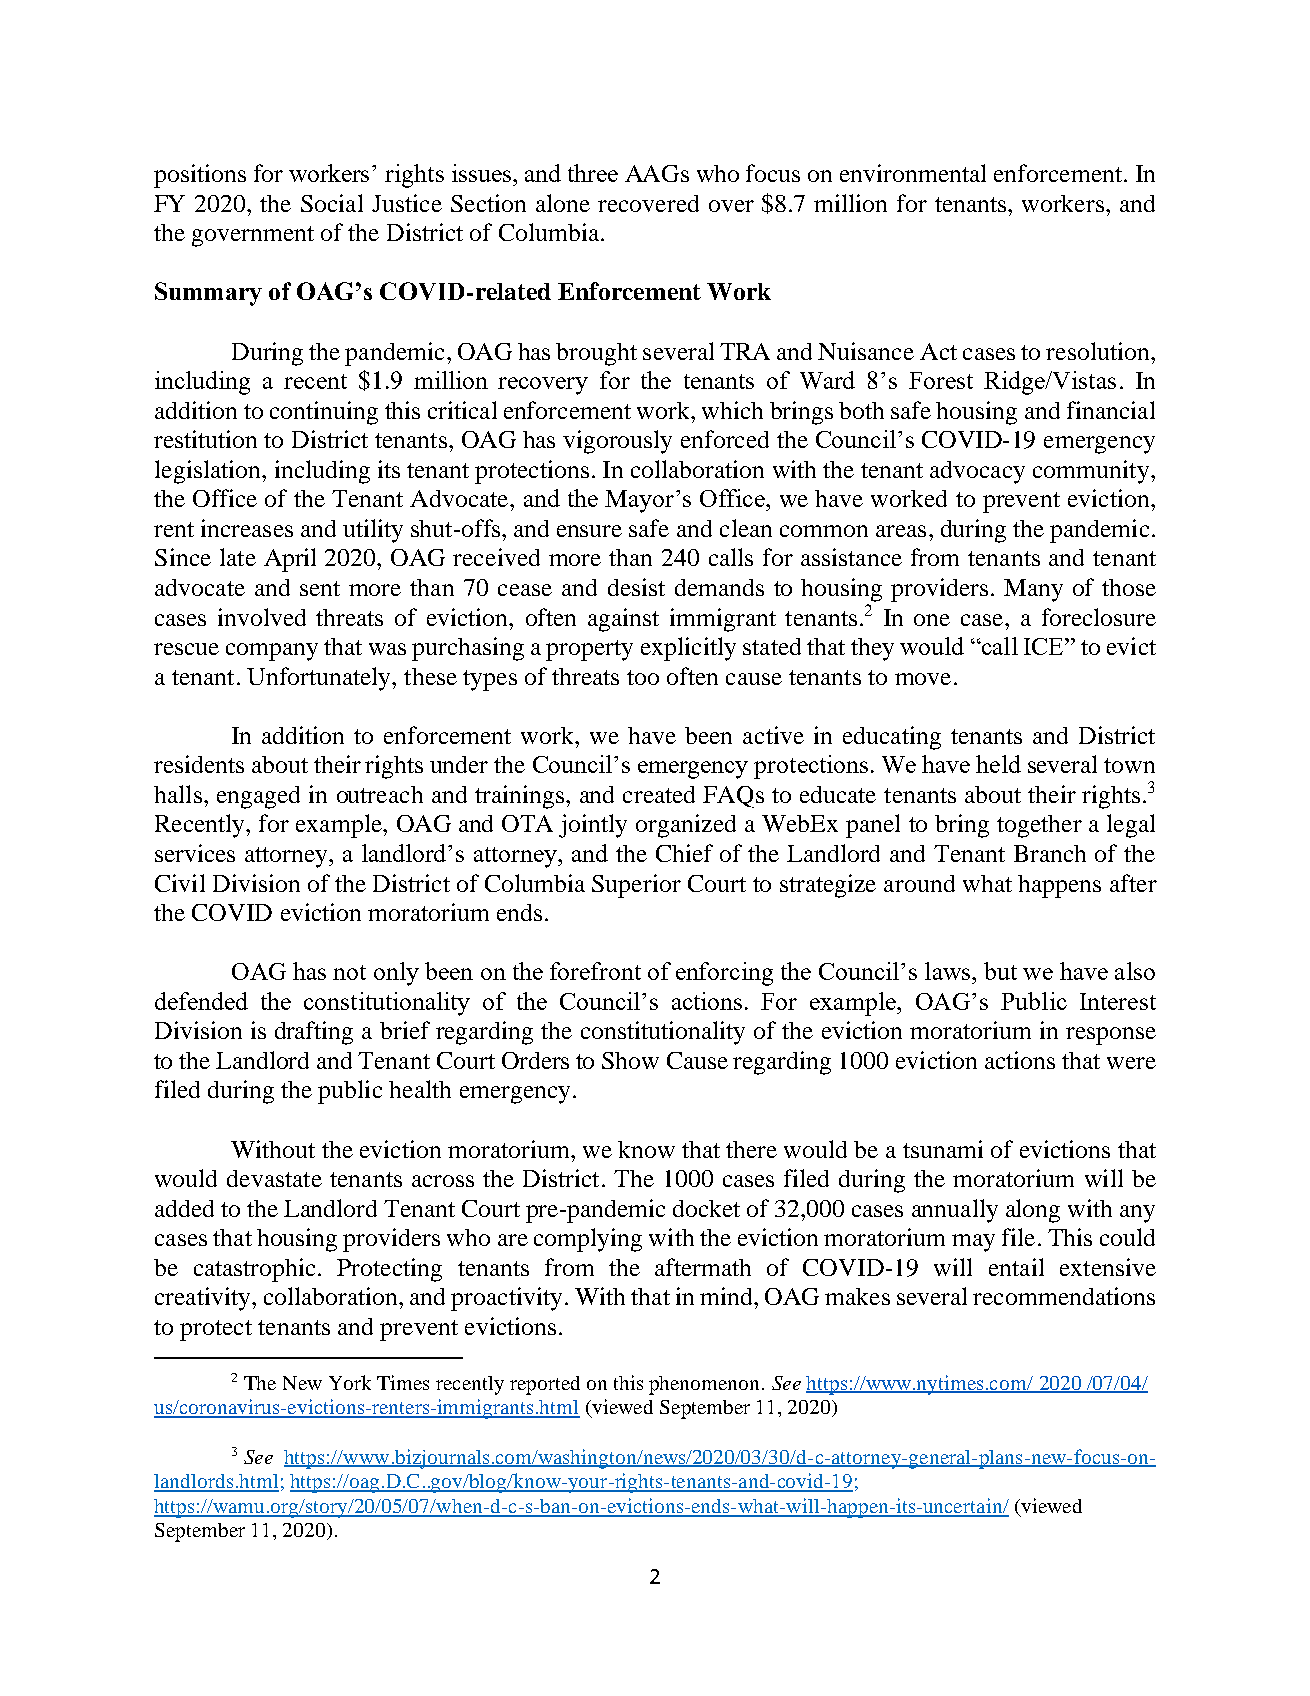 This document has width=1310, height=1696. What do you see at coordinates (998, 764) in the document?
I see `held` at bounding box center [998, 764].
